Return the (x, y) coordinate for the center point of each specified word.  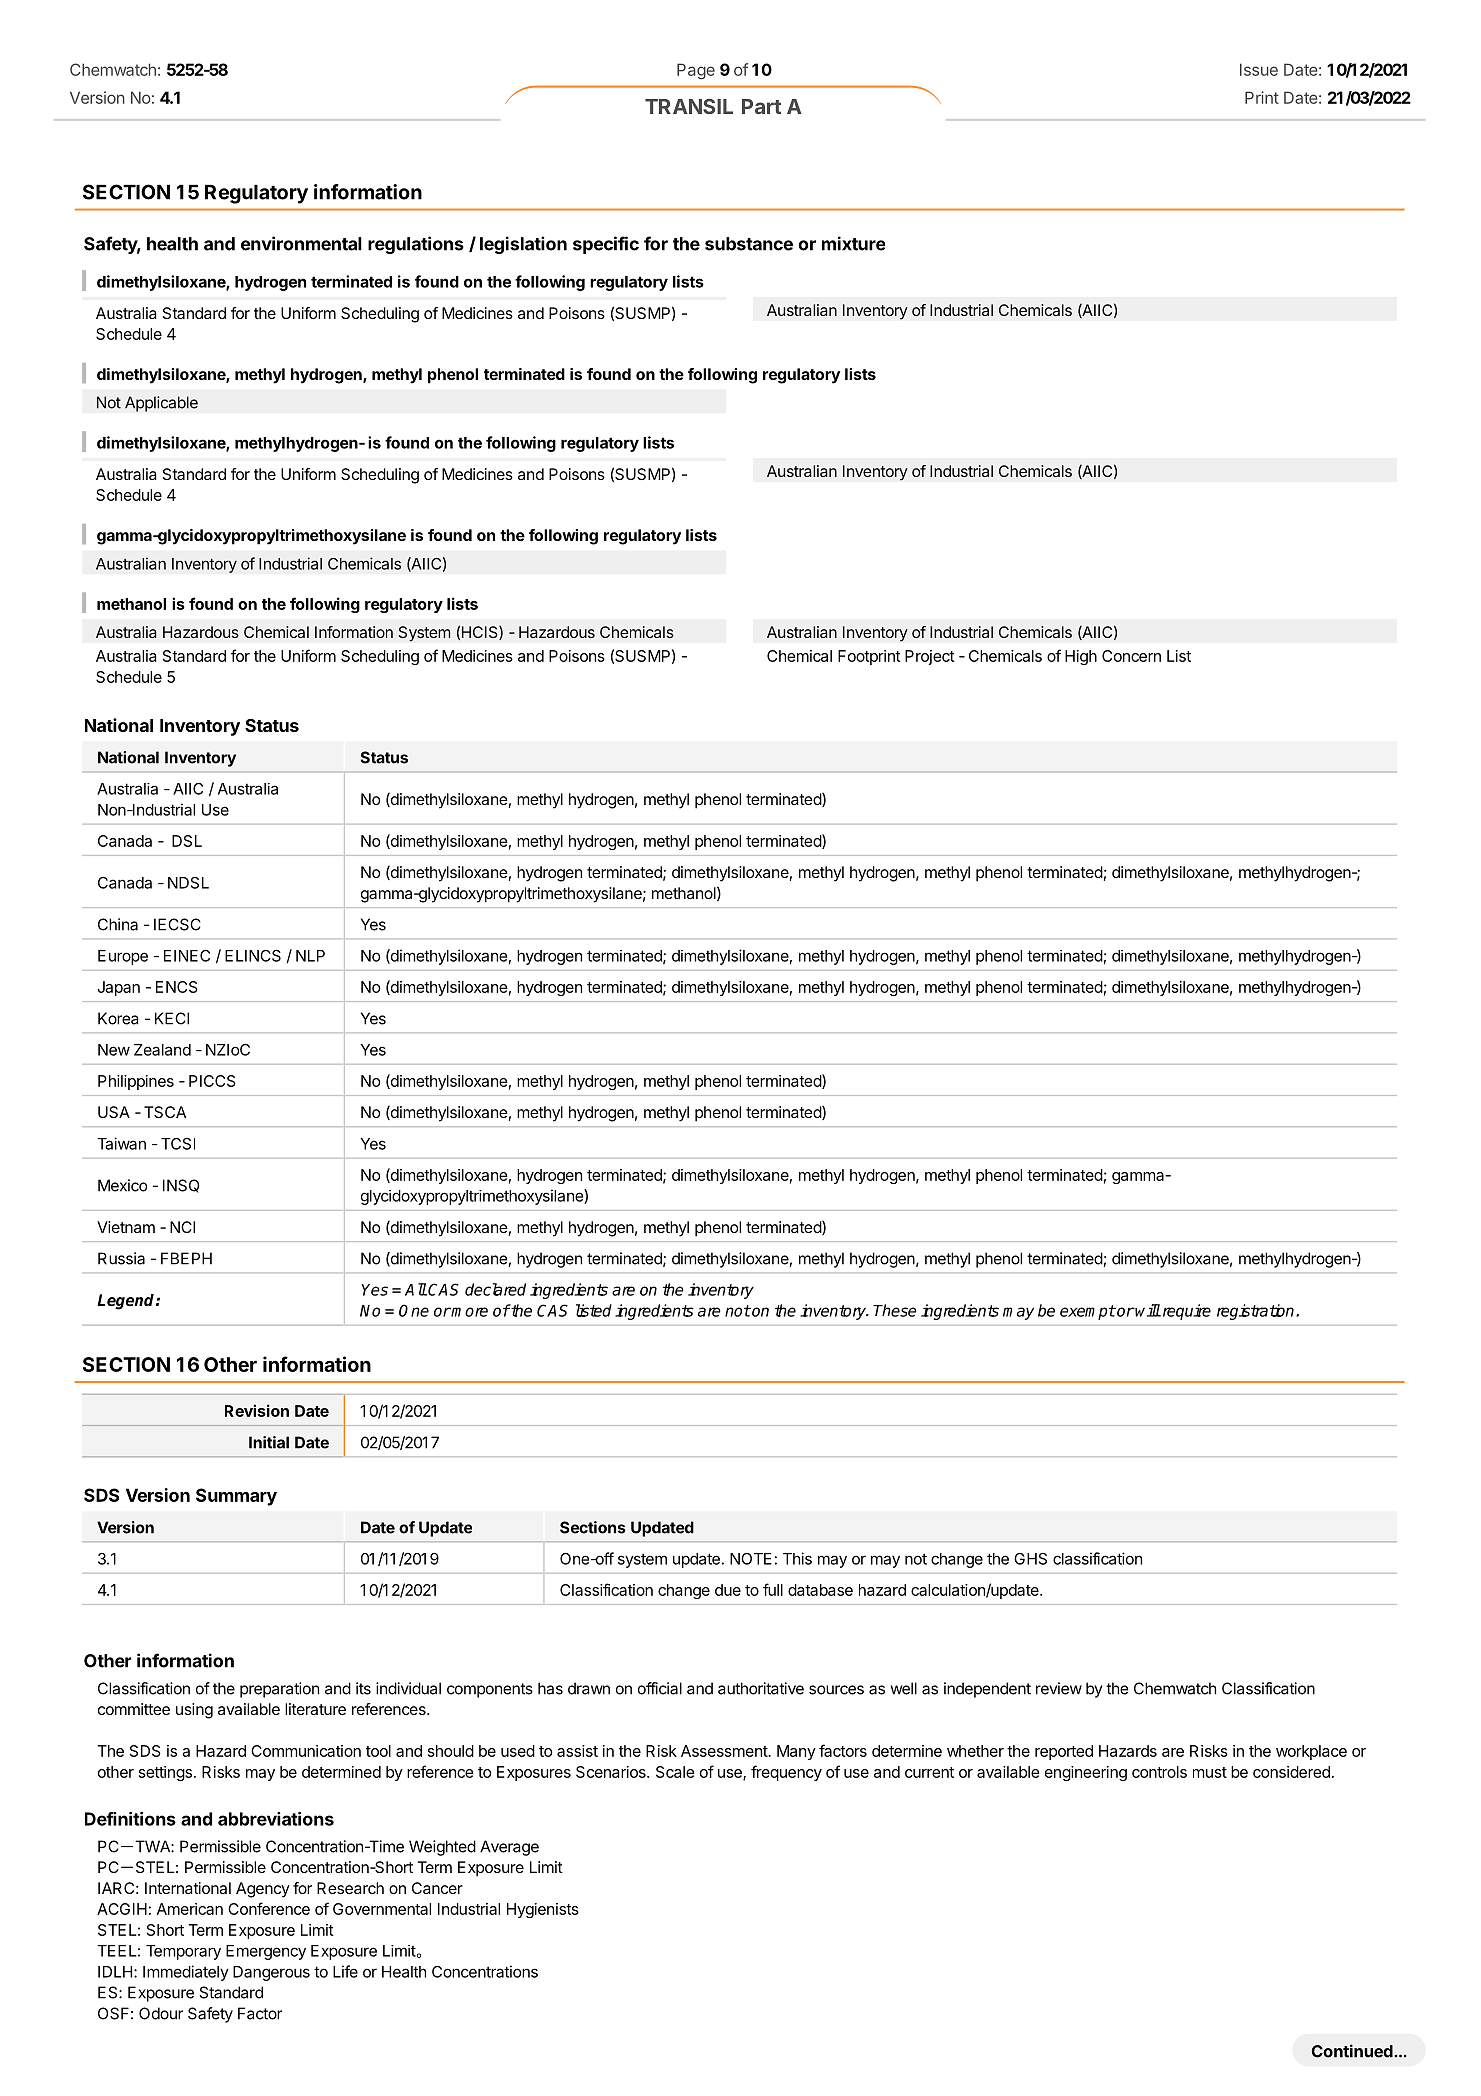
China (118, 924)
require (1185, 1312)
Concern (1131, 656)
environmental (301, 243)
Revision (257, 1410)
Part (761, 106)
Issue (1259, 69)
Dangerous (271, 1973)
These (895, 1310)
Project (930, 657)
